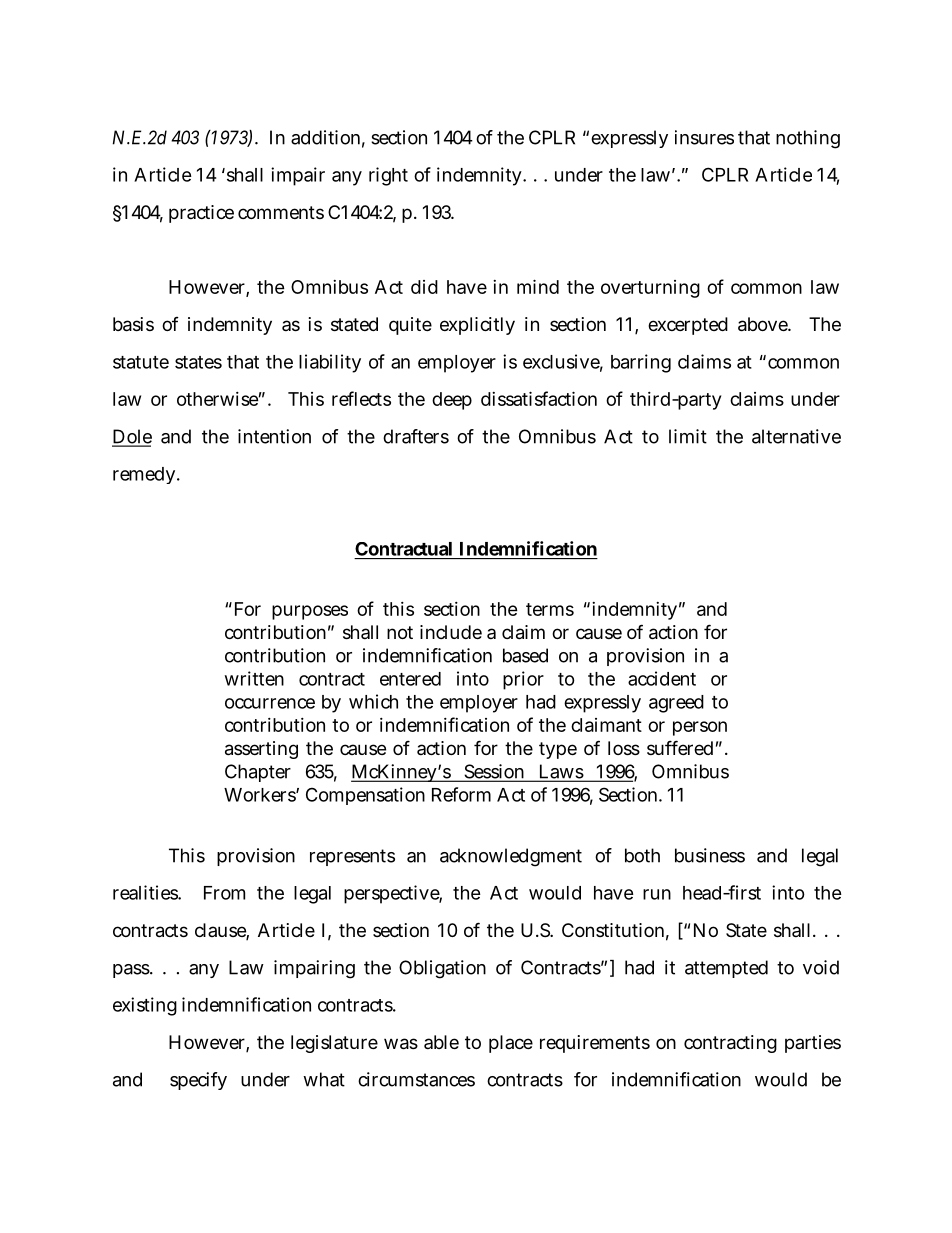 This page has width=952, height=1233. Describe the element at coordinates (688, 436) in the page. I see `limit` at that location.
